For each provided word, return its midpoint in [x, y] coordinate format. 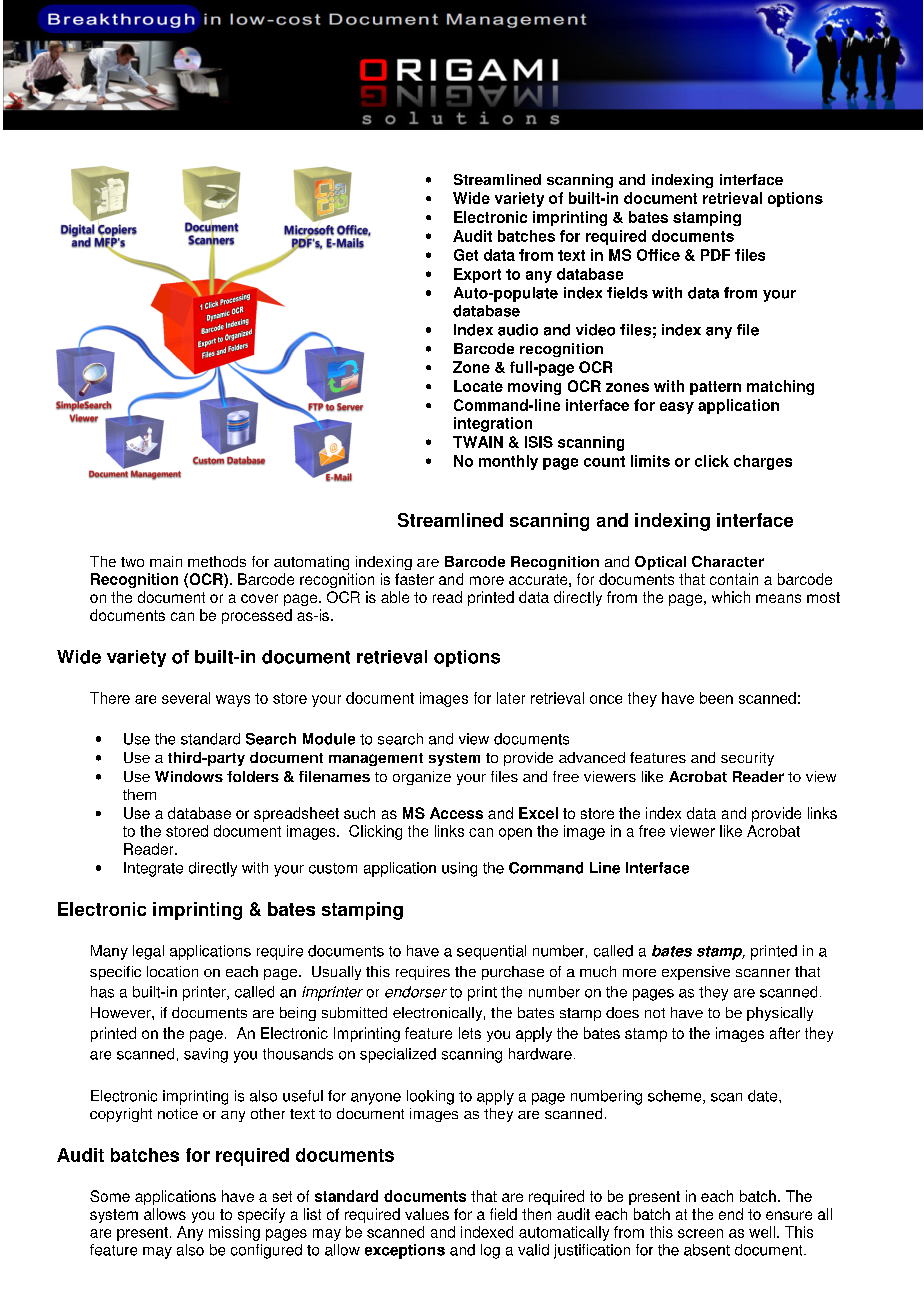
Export [477, 275]
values [427, 1214]
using [459, 869]
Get [466, 255]
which [731, 597]
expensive [696, 973]
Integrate [153, 869]
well [762, 1232]
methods [217, 561]
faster [414, 579]
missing [234, 1233]
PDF [715, 255]
